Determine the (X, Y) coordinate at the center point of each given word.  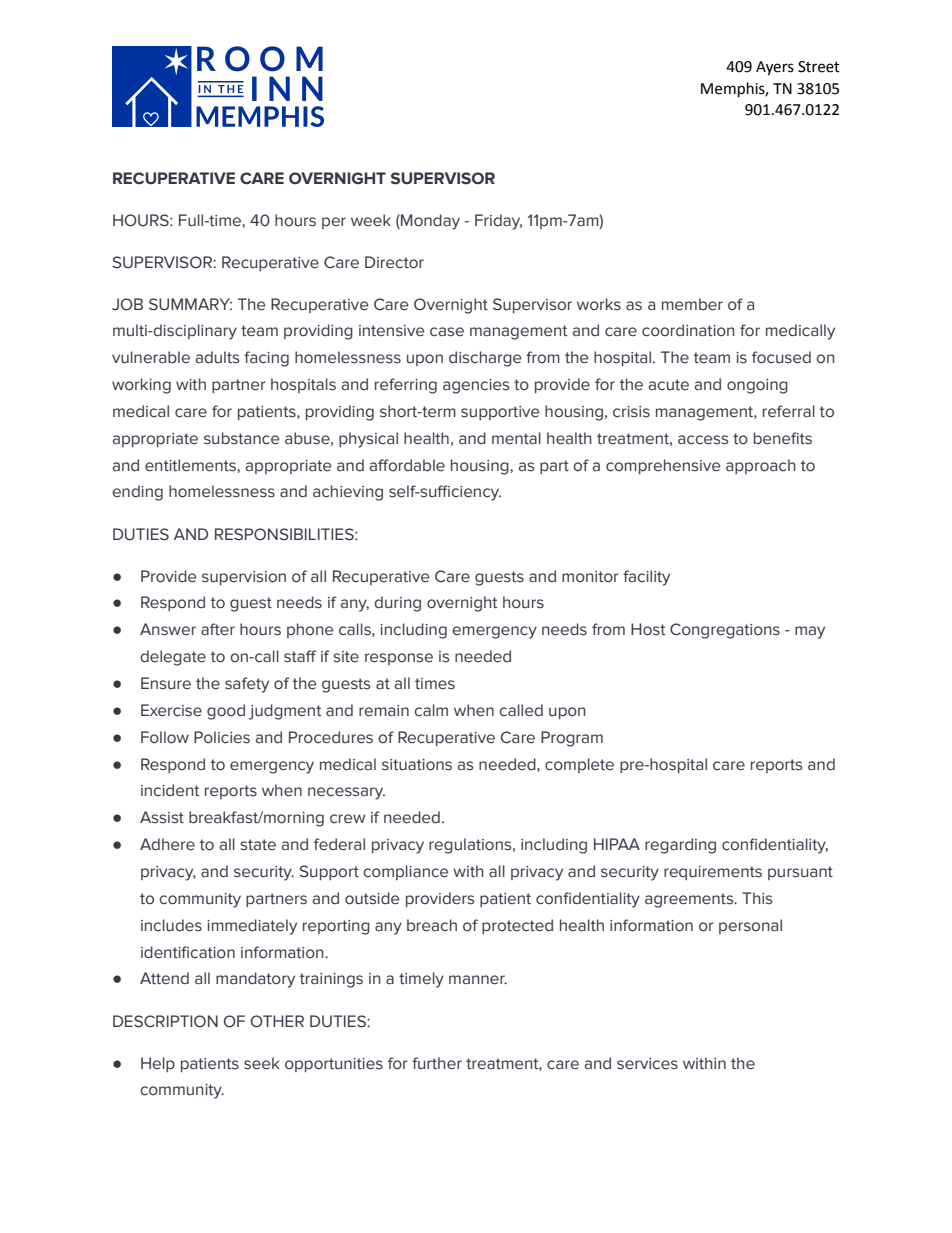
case (447, 332)
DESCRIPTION (165, 1021)
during (397, 604)
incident (170, 790)
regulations (471, 846)
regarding (680, 846)
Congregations (725, 631)
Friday (498, 222)
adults (217, 357)
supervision (244, 578)
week (371, 220)
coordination (688, 330)
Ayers (775, 68)
